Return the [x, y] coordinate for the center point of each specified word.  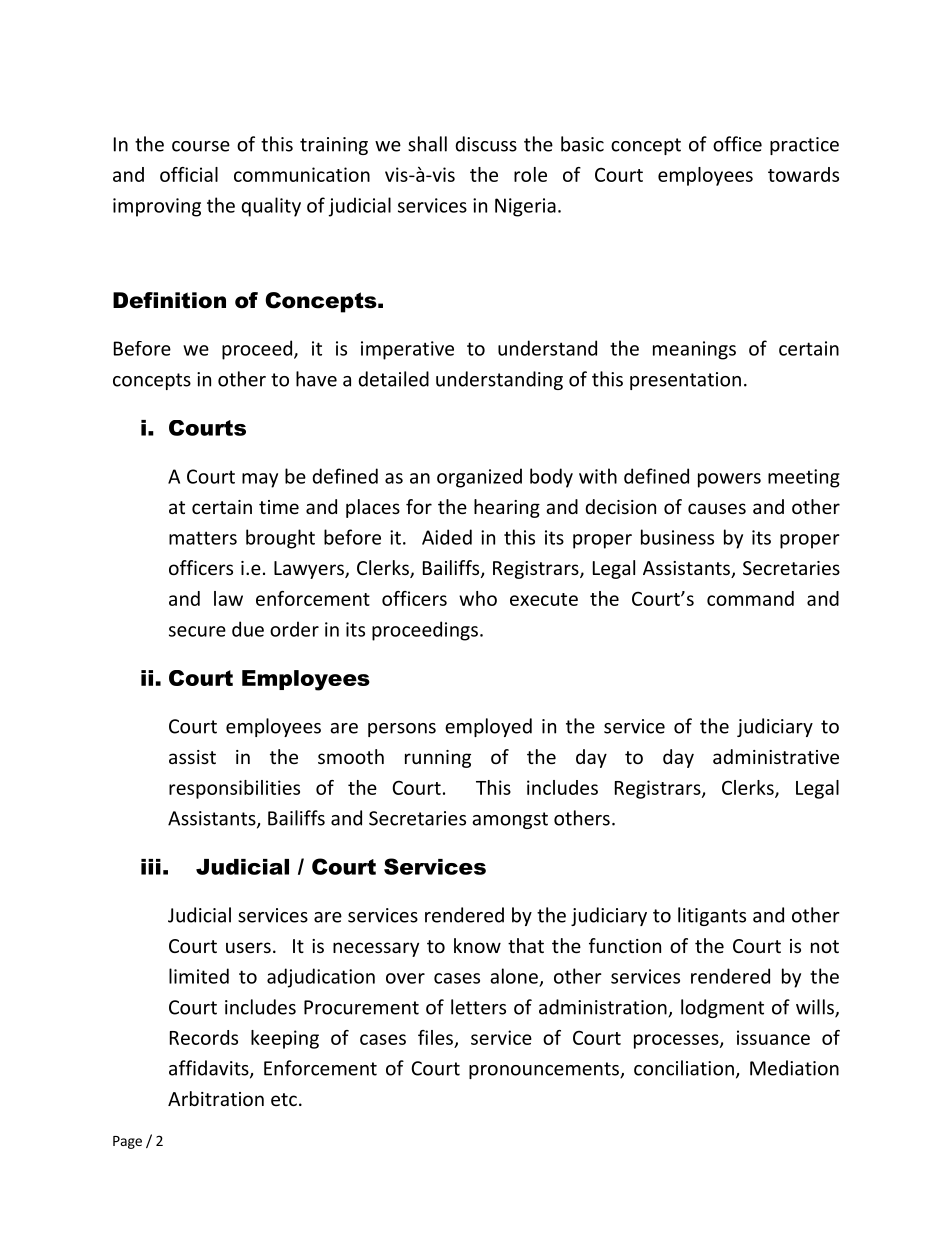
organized [479, 478]
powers [729, 480]
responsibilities [234, 789]
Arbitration [216, 1098]
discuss [486, 144]
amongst [510, 820]
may [260, 480]
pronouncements [545, 1070]
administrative [776, 756]
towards [803, 174]
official [189, 174]
